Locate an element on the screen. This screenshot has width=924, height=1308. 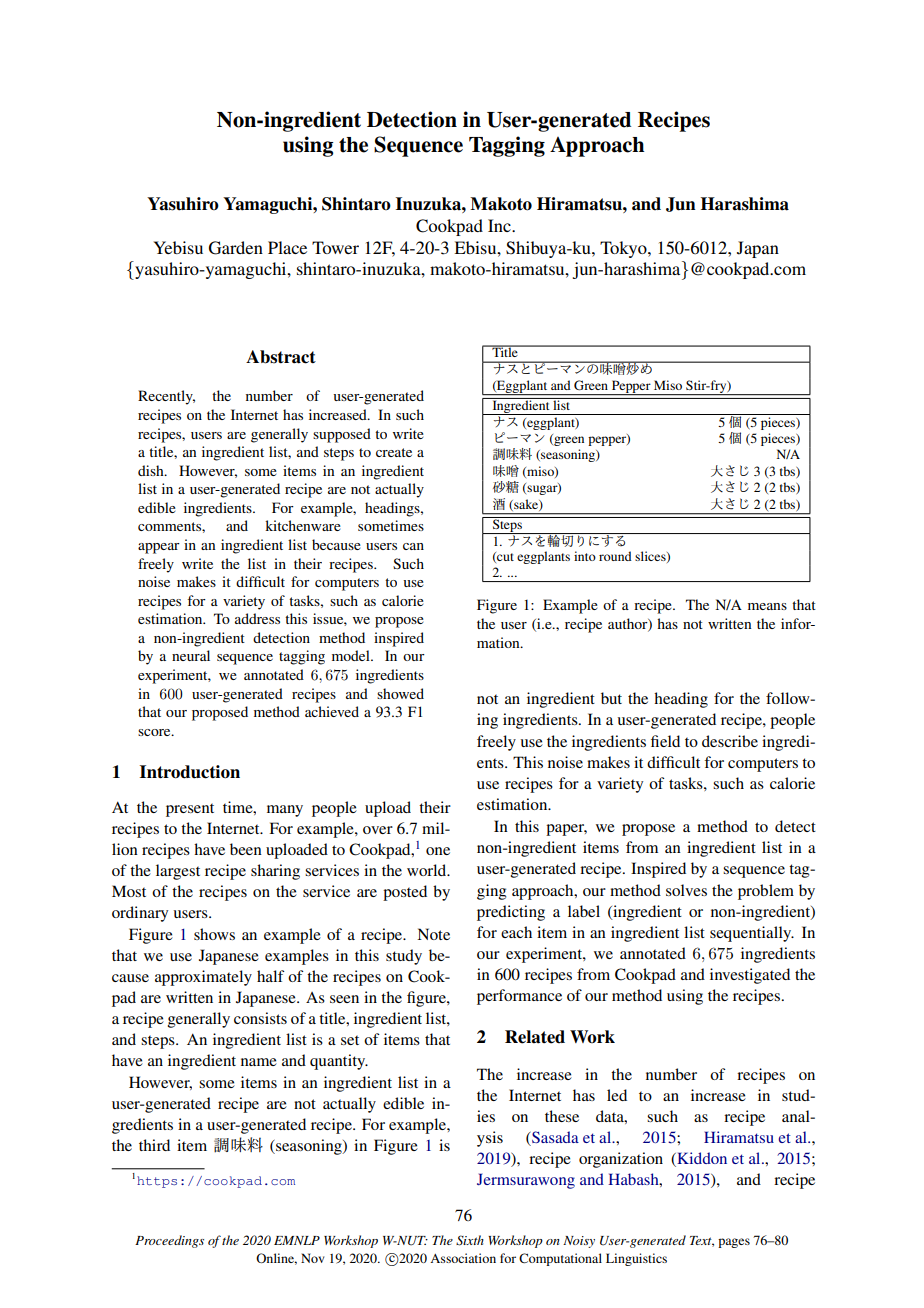
showed is located at coordinates (400, 693).
